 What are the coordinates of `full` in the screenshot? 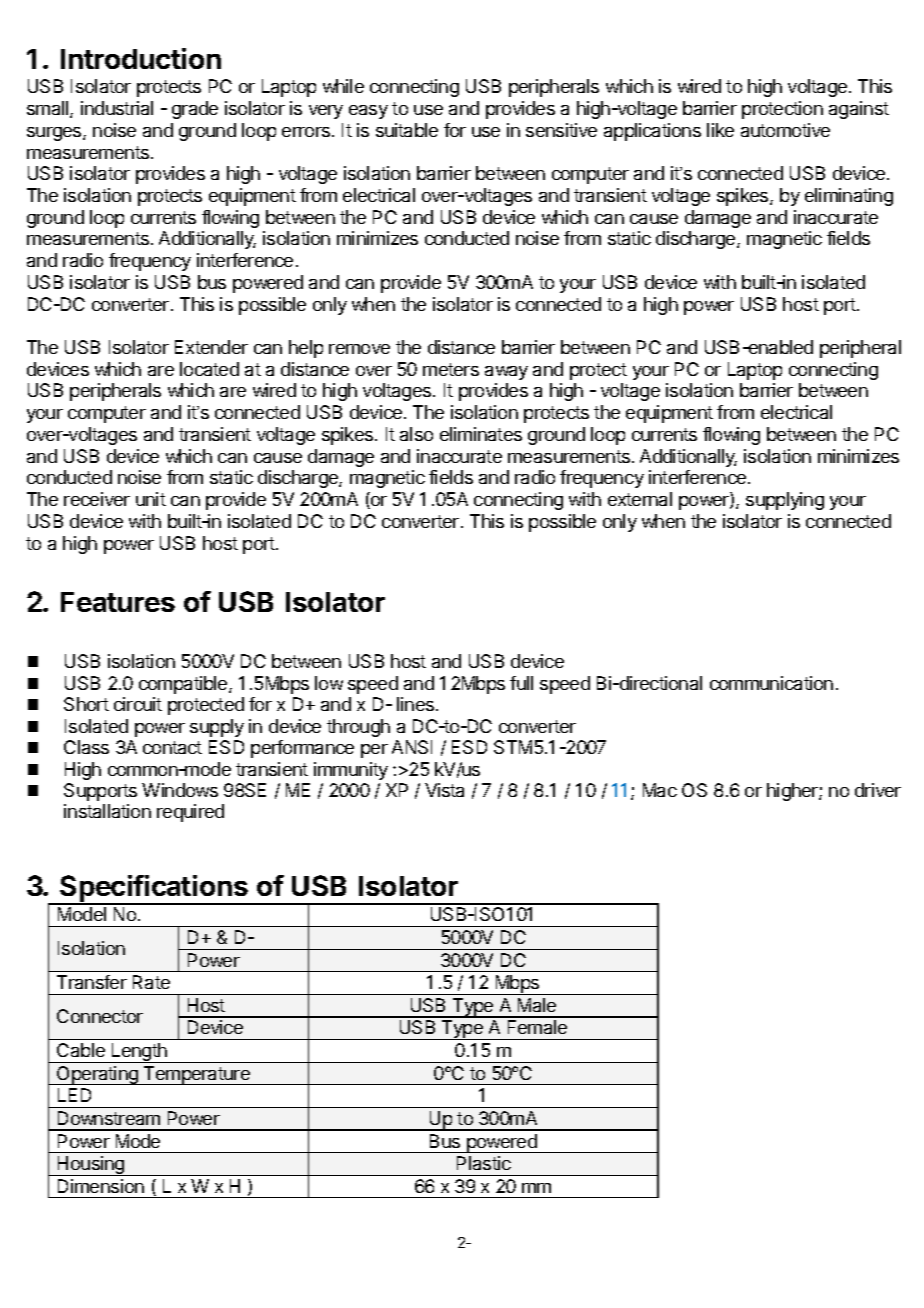 It's located at (521, 683).
